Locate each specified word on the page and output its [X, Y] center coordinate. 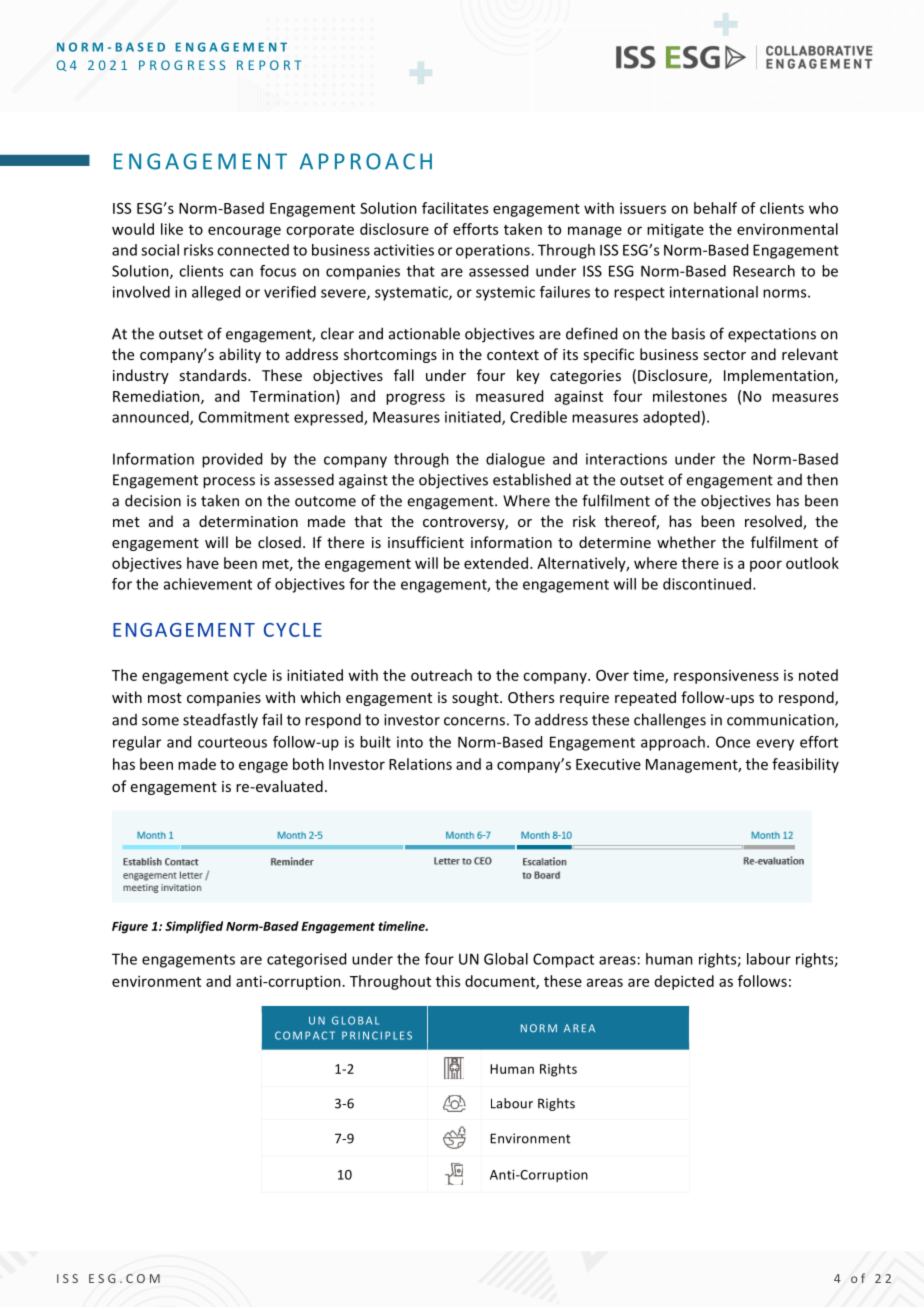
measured [509, 396]
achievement [208, 584]
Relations [420, 764]
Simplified [194, 927]
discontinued [708, 584]
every [775, 745]
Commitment [244, 417]
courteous [232, 742]
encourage [244, 232]
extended [496, 563]
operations [494, 251]
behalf [715, 208]
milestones [690, 396]
